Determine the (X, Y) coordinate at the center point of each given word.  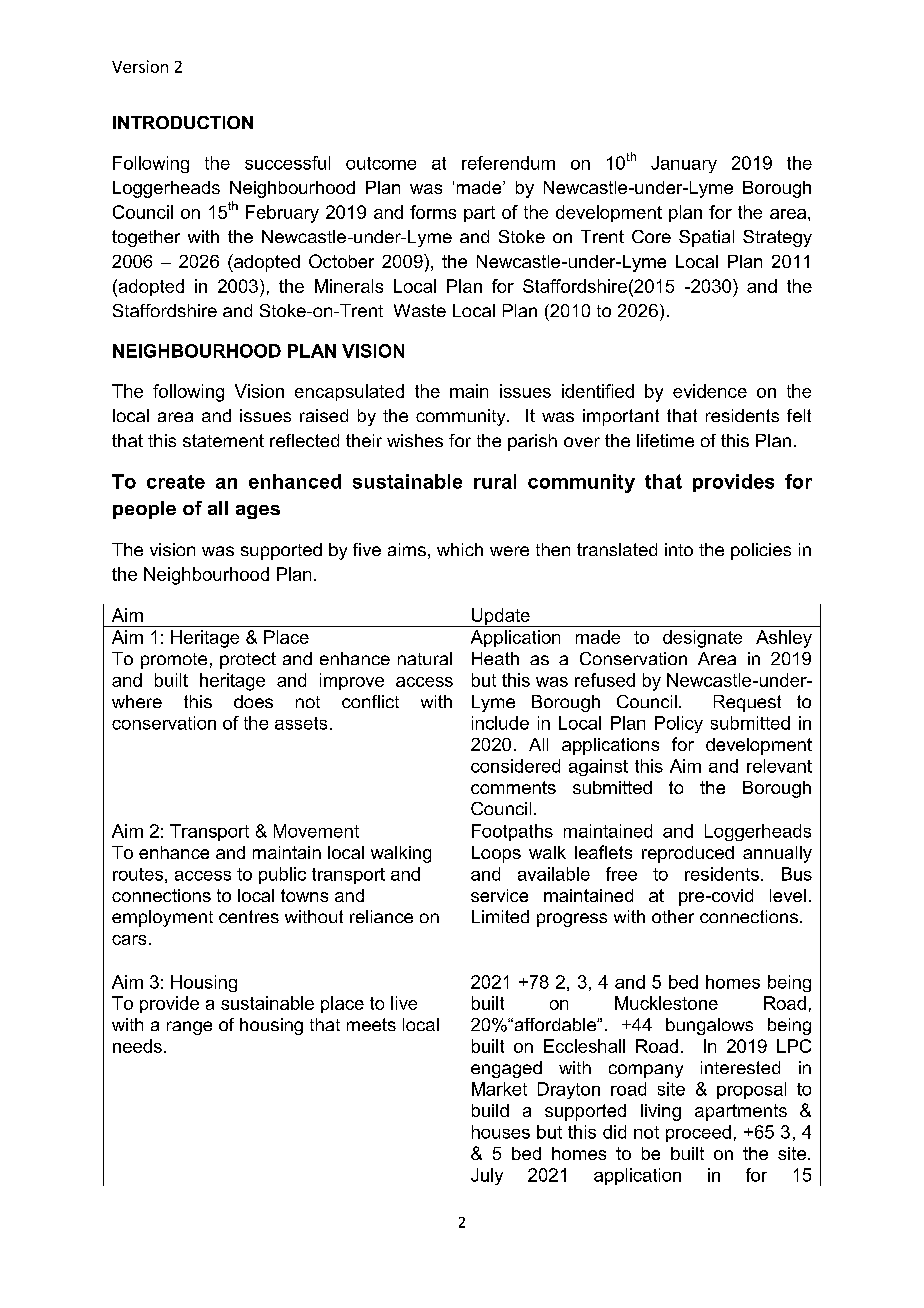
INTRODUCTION (183, 122)
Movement (316, 831)
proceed (698, 1133)
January (684, 164)
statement (223, 440)
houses (501, 1132)
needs (137, 1046)
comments (513, 787)
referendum (508, 163)
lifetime (665, 440)
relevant (779, 766)
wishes (415, 440)
